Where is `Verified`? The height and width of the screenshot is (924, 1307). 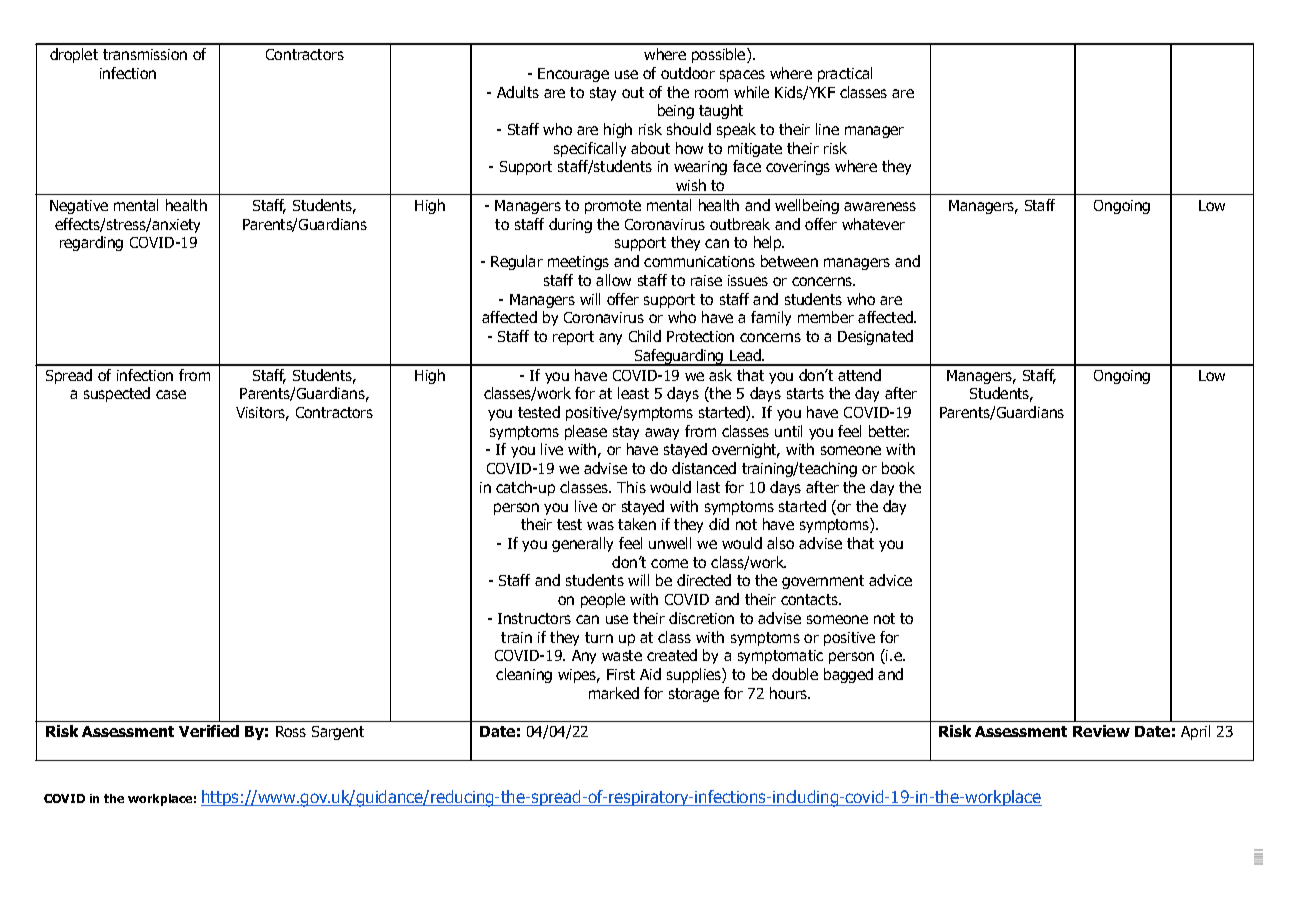 Verified is located at coordinates (209, 731).
